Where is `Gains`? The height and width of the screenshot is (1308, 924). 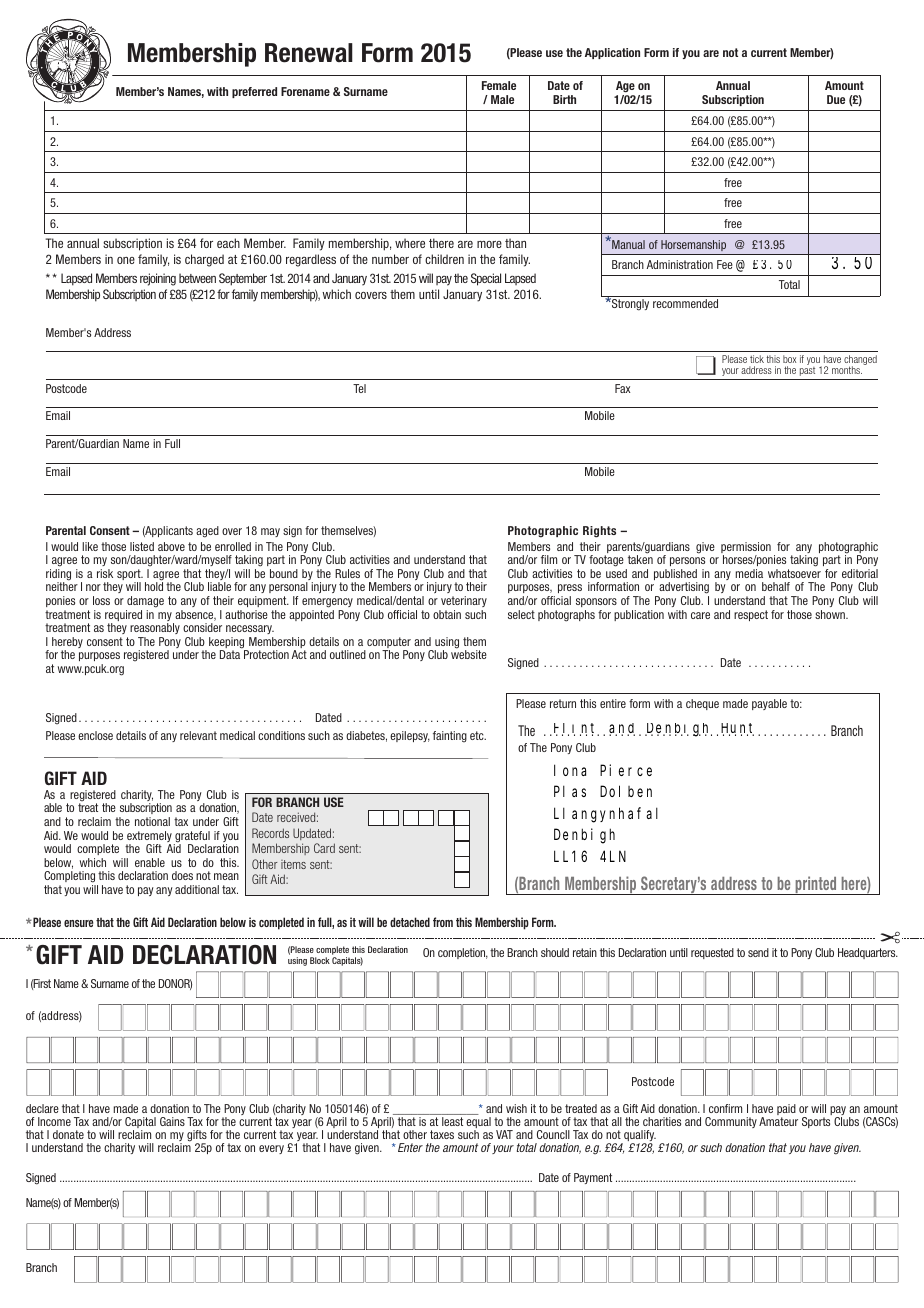
Gains is located at coordinates (172, 1121).
